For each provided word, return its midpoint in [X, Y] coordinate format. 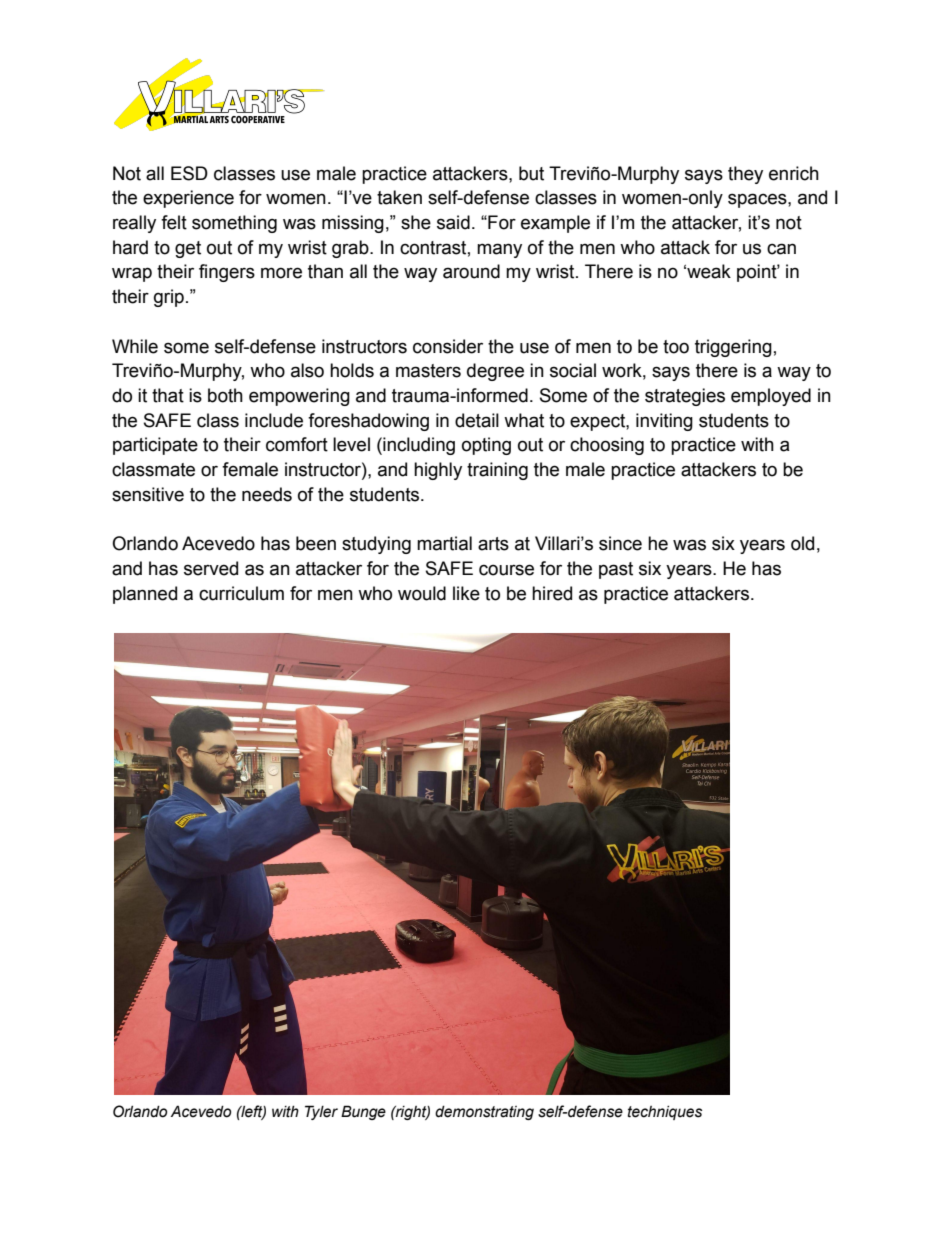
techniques [665, 1113]
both [225, 395]
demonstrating [484, 1113]
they [745, 175]
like [466, 593]
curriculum [241, 593]
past [616, 570]
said [453, 222]
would [422, 593]
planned [145, 595]
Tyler [321, 1112]
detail [477, 420]
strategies [685, 397]
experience [188, 199]
